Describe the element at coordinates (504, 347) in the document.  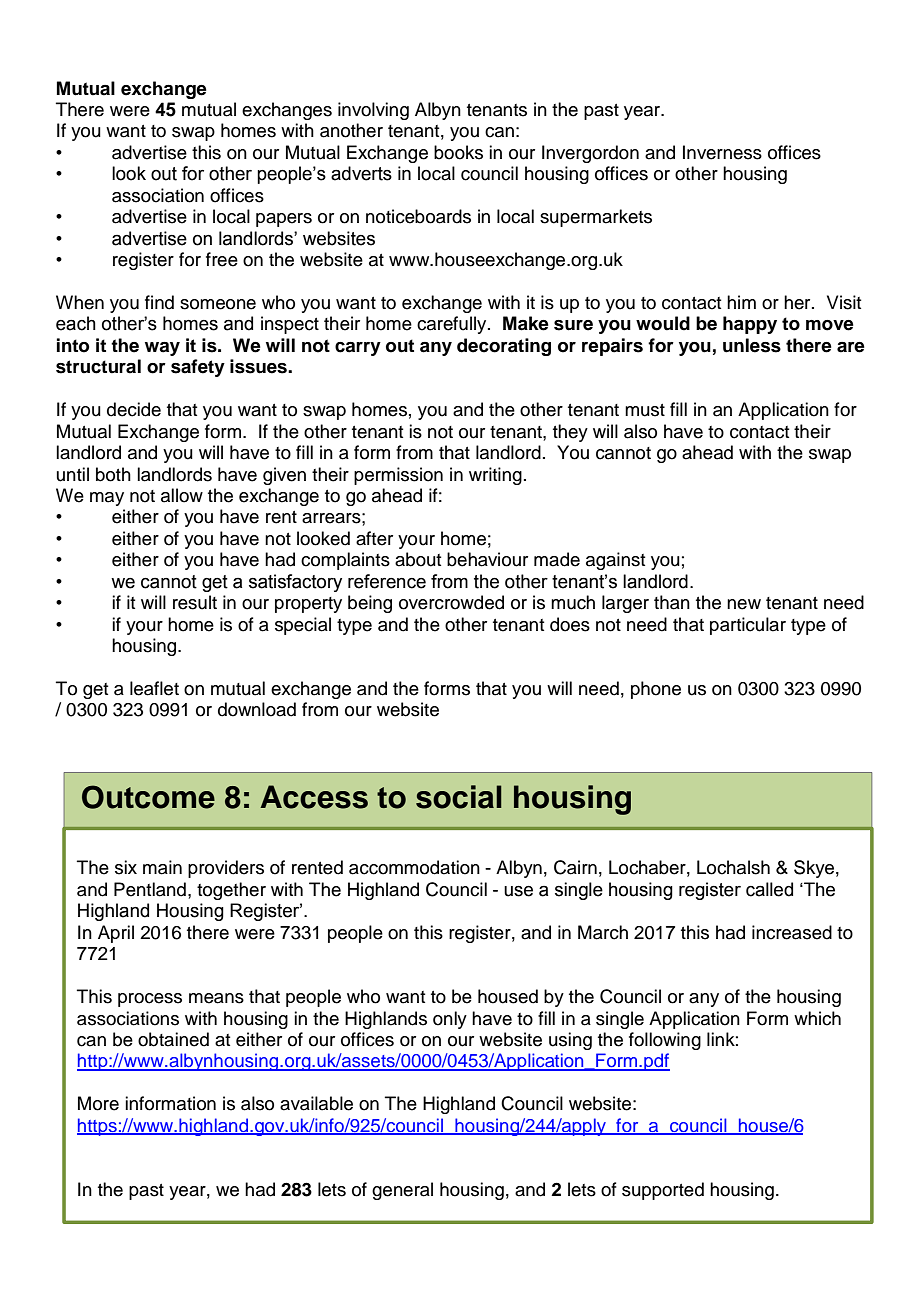
I see `decorating` at that location.
